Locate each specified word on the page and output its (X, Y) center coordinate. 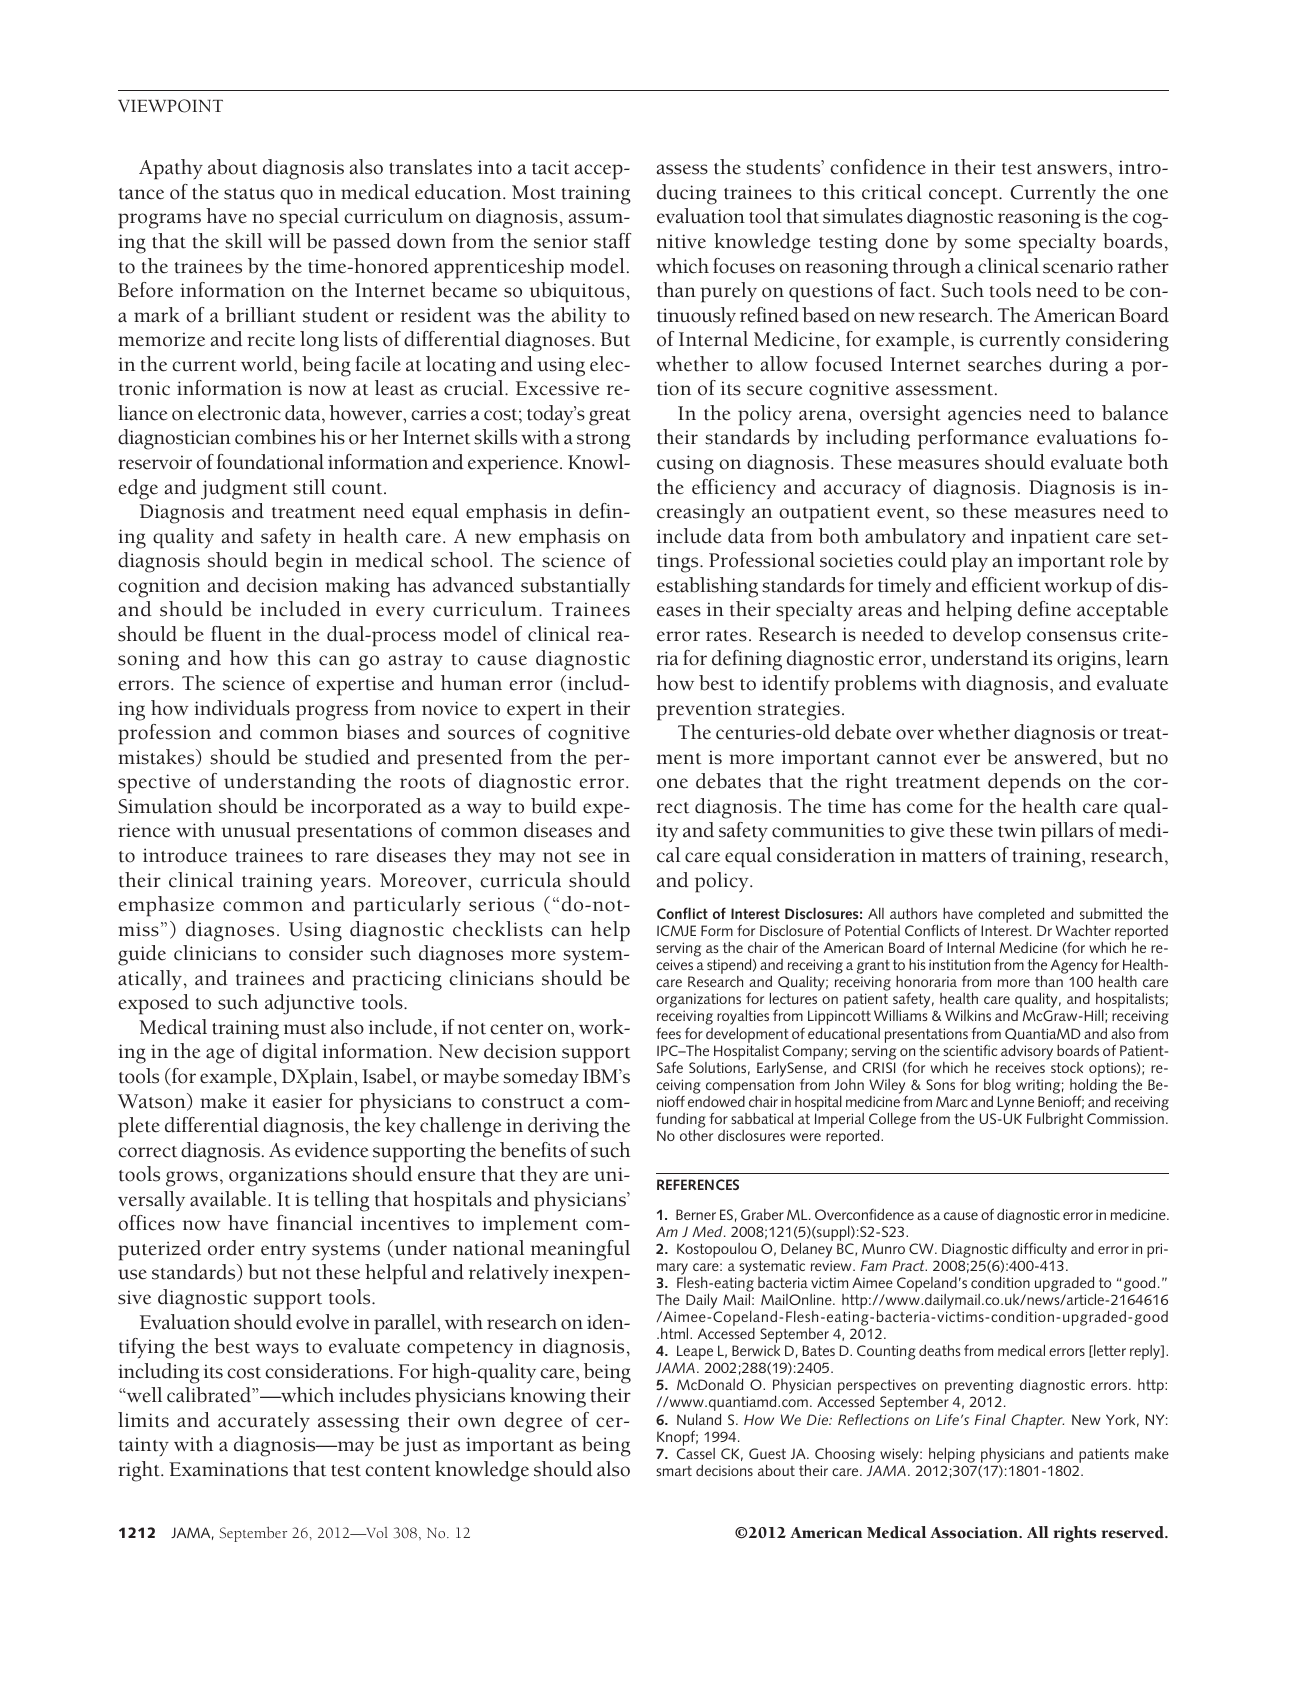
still (309, 487)
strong (604, 441)
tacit (551, 167)
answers (1073, 169)
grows (192, 1179)
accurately (264, 1422)
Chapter (1037, 1421)
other (696, 1135)
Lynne (1015, 1103)
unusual (256, 830)
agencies (984, 416)
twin (1017, 830)
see (592, 857)
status (249, 194)
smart (674, 1471)
